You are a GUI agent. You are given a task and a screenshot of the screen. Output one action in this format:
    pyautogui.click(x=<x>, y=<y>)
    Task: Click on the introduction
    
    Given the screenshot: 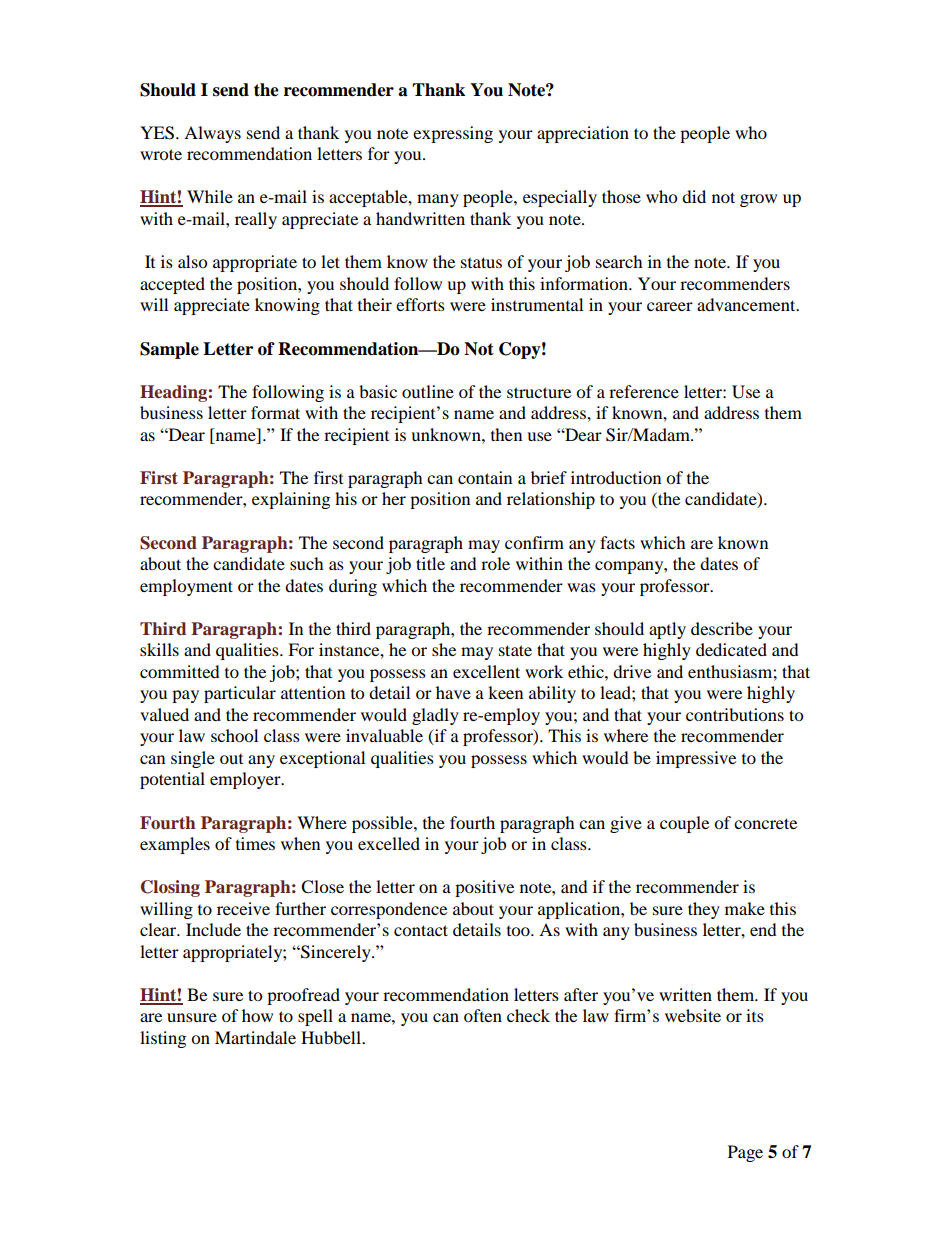 What is the action you would take?
    pyautogui.click(x=616, y=477)
